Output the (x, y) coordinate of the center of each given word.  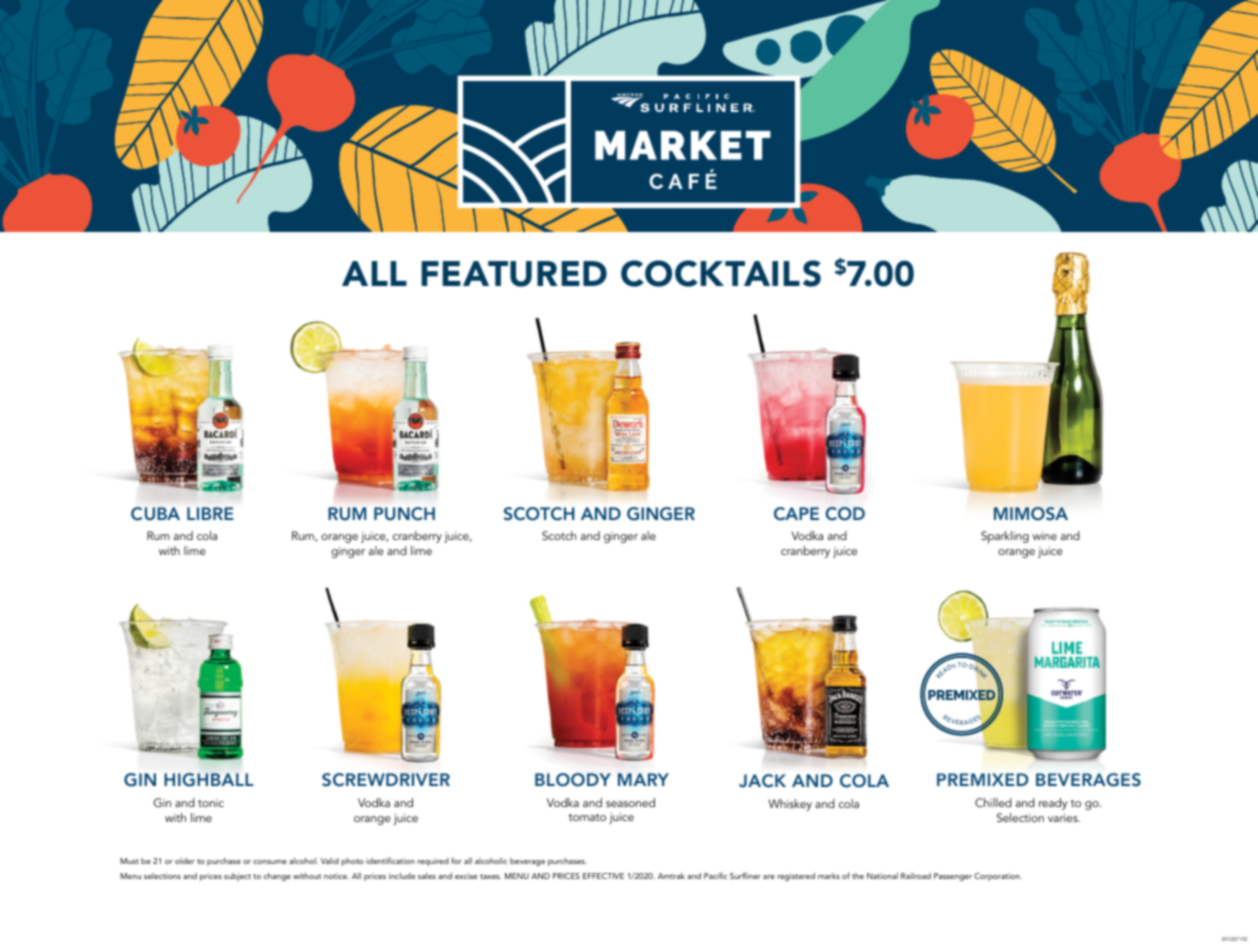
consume (270, 862)
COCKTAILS (721, 273)
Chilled (993, 802)
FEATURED (514, 274)
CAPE (796, 514)
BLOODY (573, 780)
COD (845, 514)
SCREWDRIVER (386, 780)
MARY (643, 779)
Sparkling (1005, 537)
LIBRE (210, 513)
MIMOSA (1031, 514)
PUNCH (404, 514)
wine (1045, 535)
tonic (211, 803)
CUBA (155, 514)
